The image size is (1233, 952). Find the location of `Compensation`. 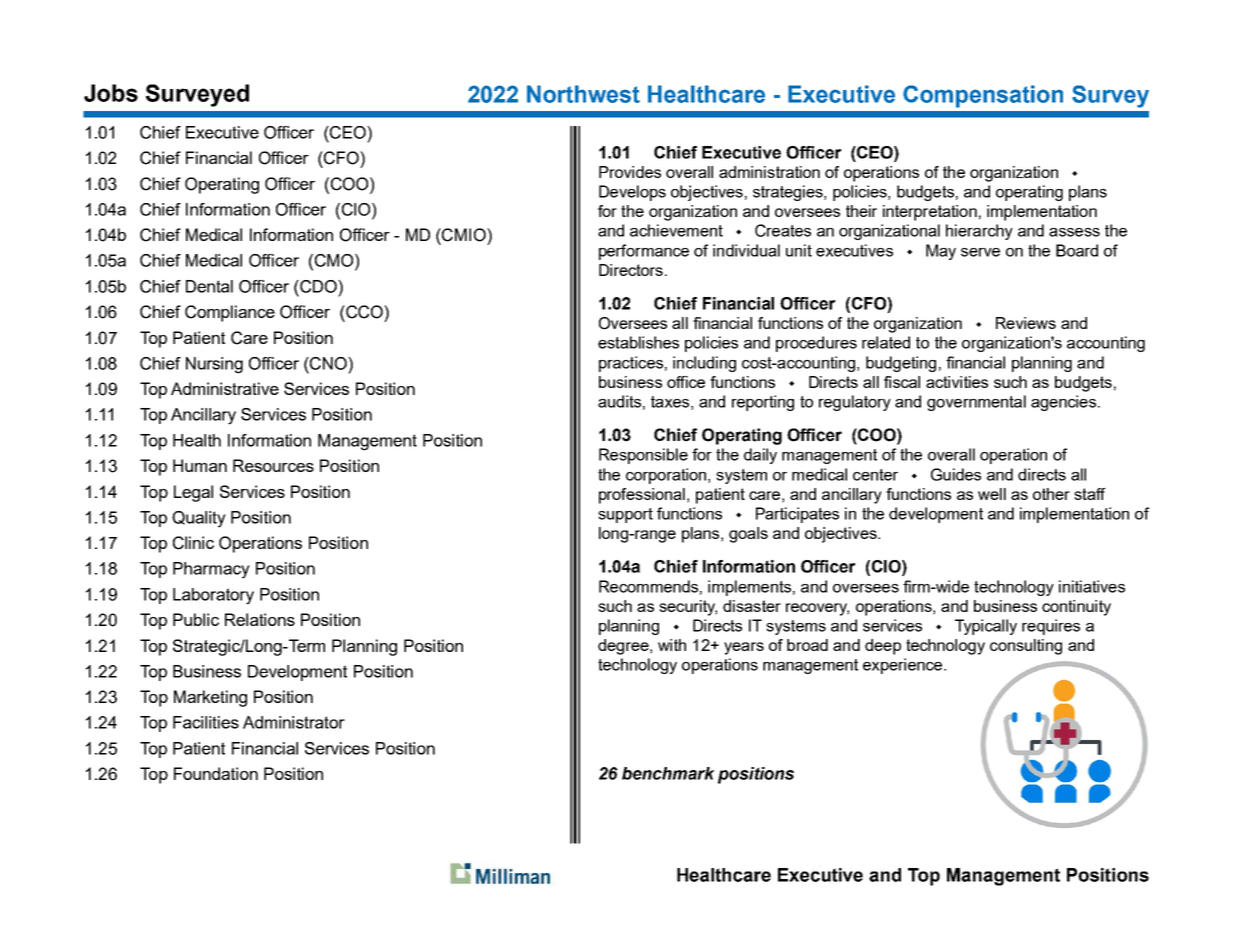

Compensation is located at coordinates (983, 96).
